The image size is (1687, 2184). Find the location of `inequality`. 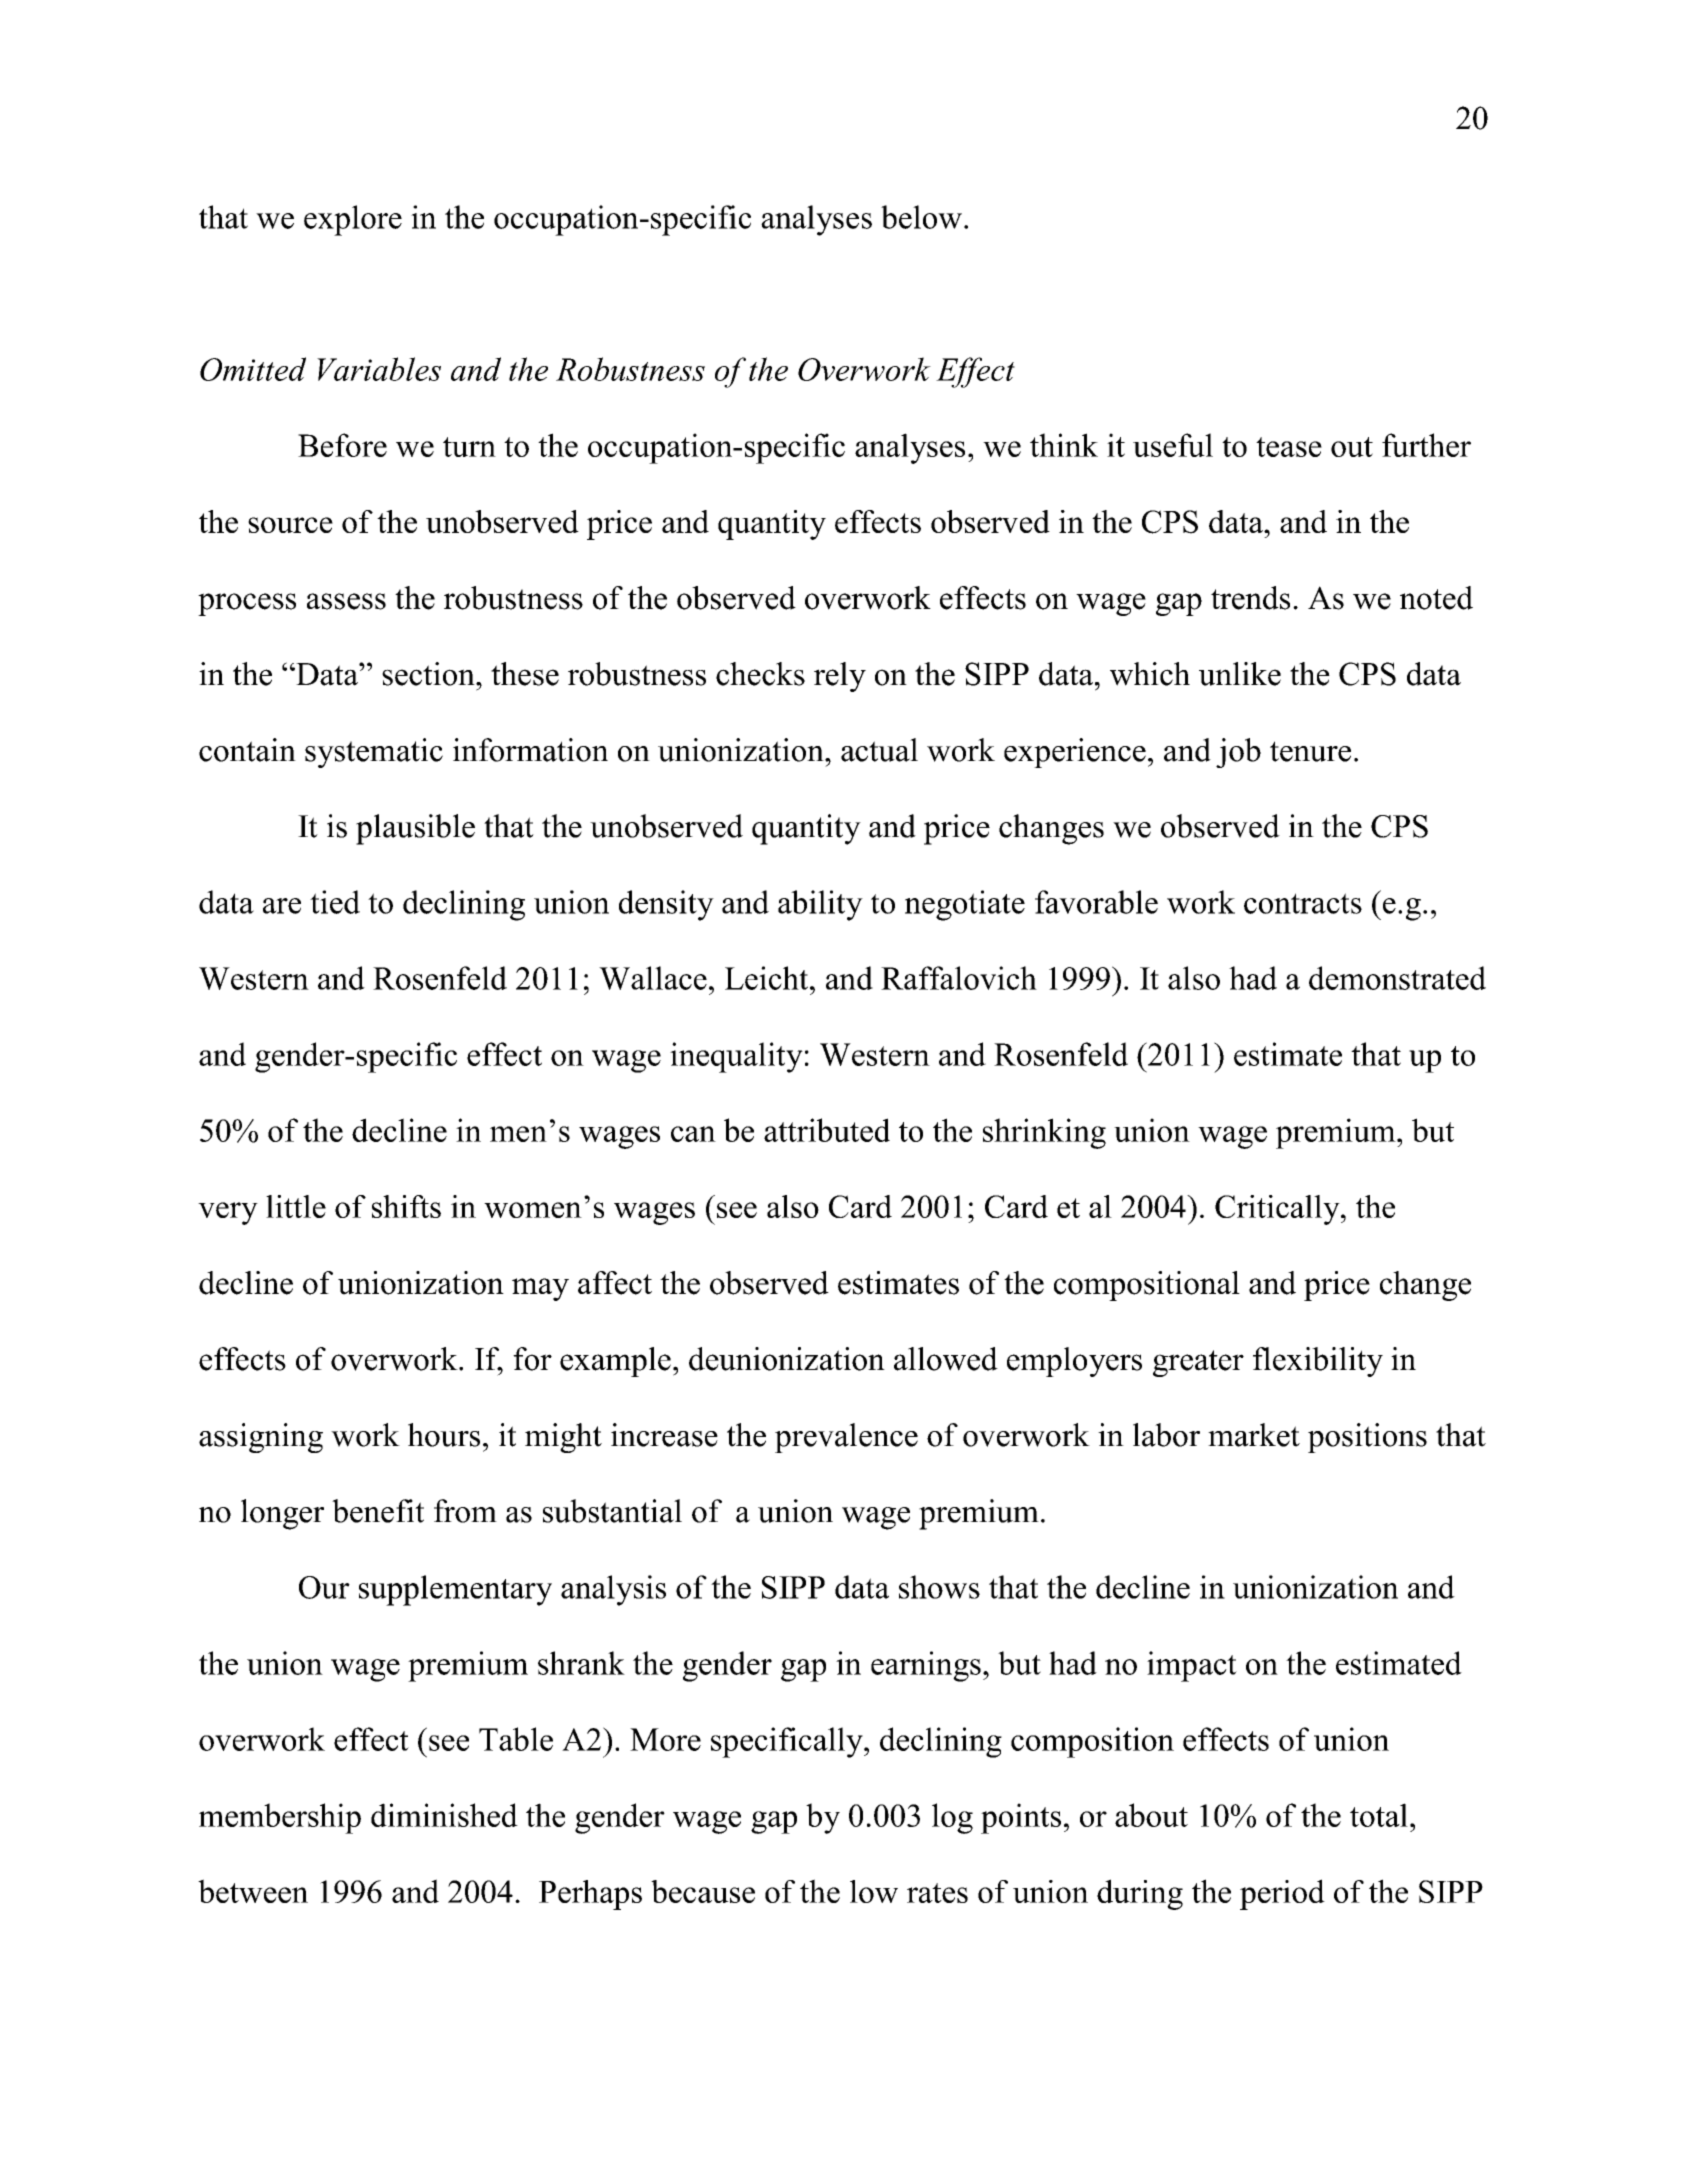

inequality is located at coordinates (736, 1057).
